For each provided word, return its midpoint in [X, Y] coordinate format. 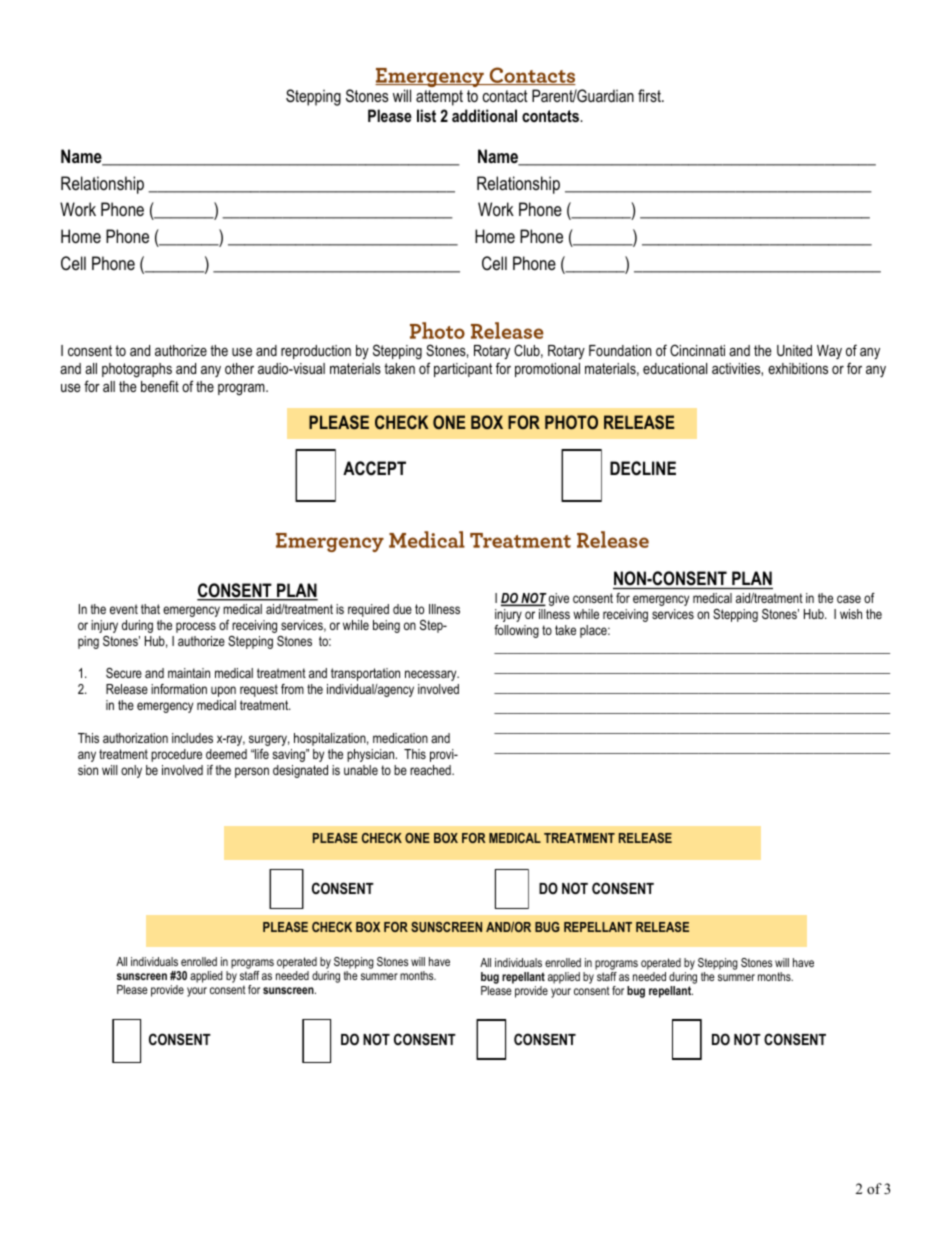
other [239, 368]
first [650, 95]
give [559, 599]
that [150, 609]
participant [463, 370]
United [794, 350]
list [426, 115]
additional [484, 115]
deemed [226, 754]
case [849, 599]
